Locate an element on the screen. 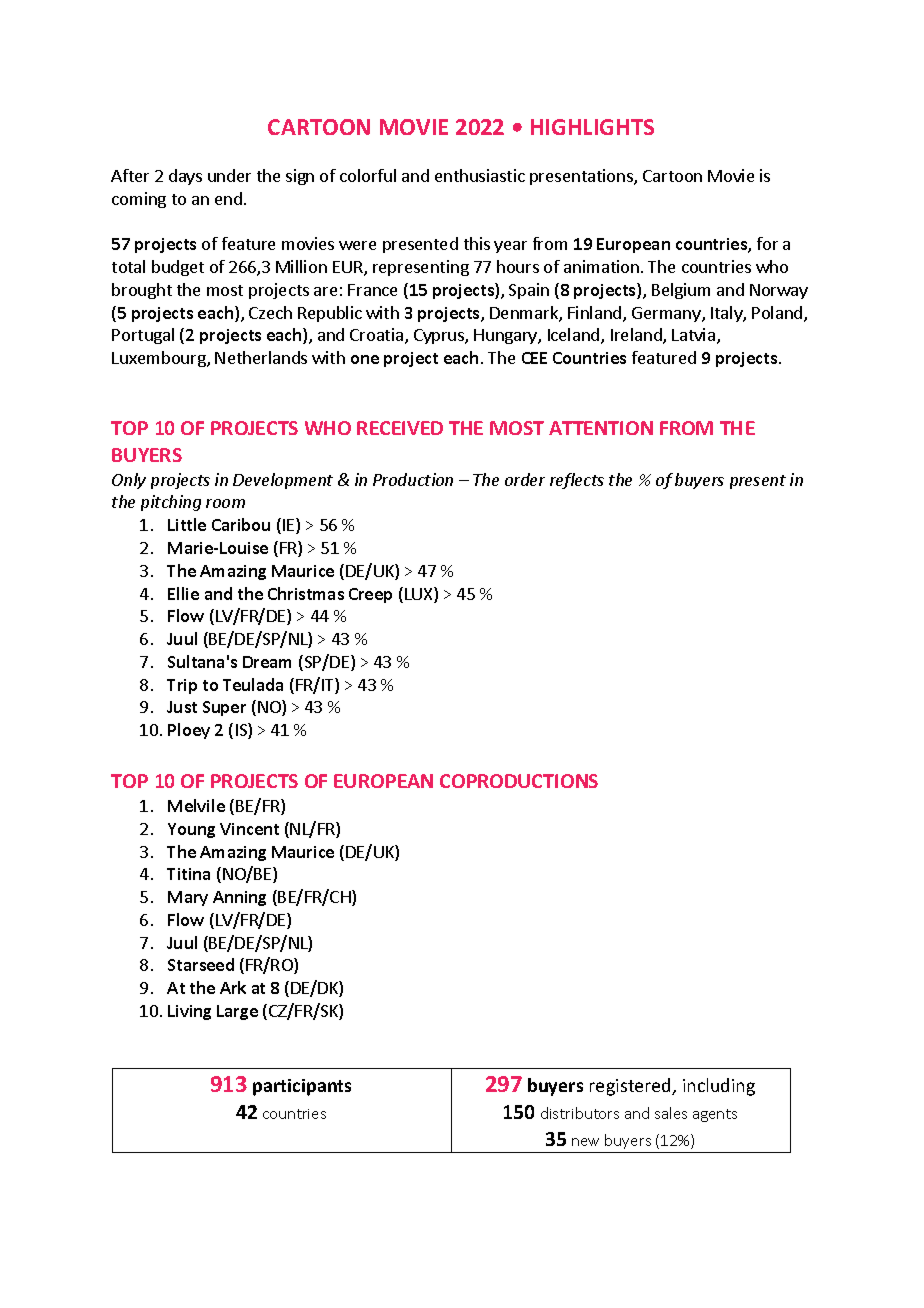  distributors is located at coordinates (580, 1113).
